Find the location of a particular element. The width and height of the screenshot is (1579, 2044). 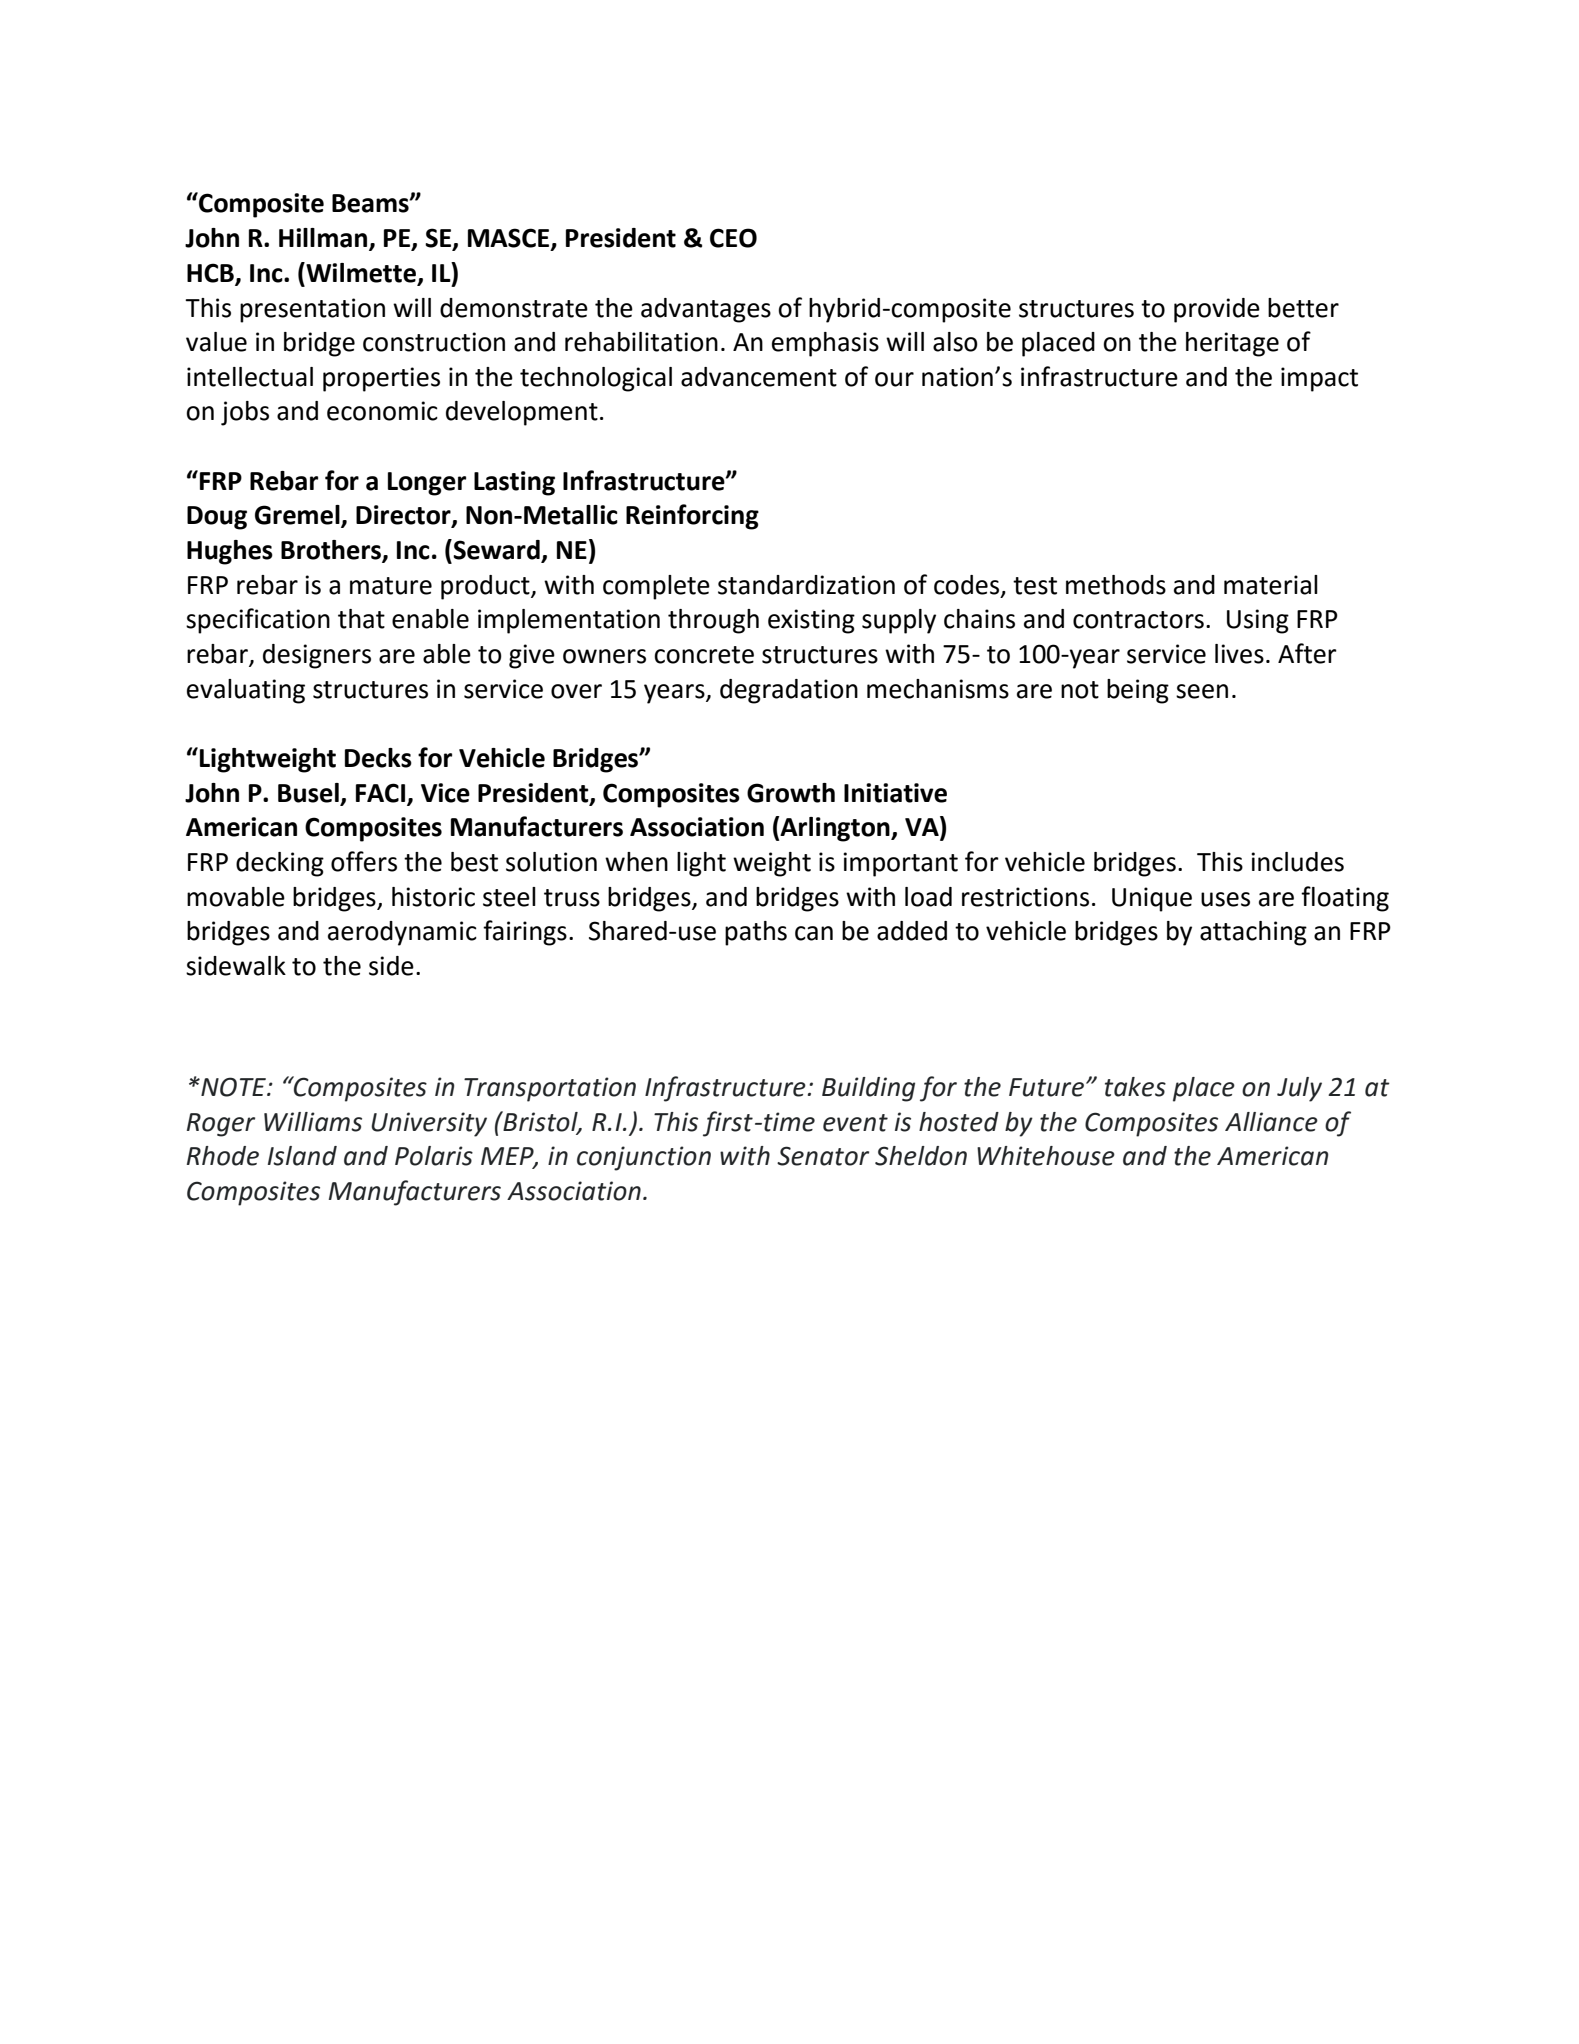

University is located at coordinates (429, 1124).
